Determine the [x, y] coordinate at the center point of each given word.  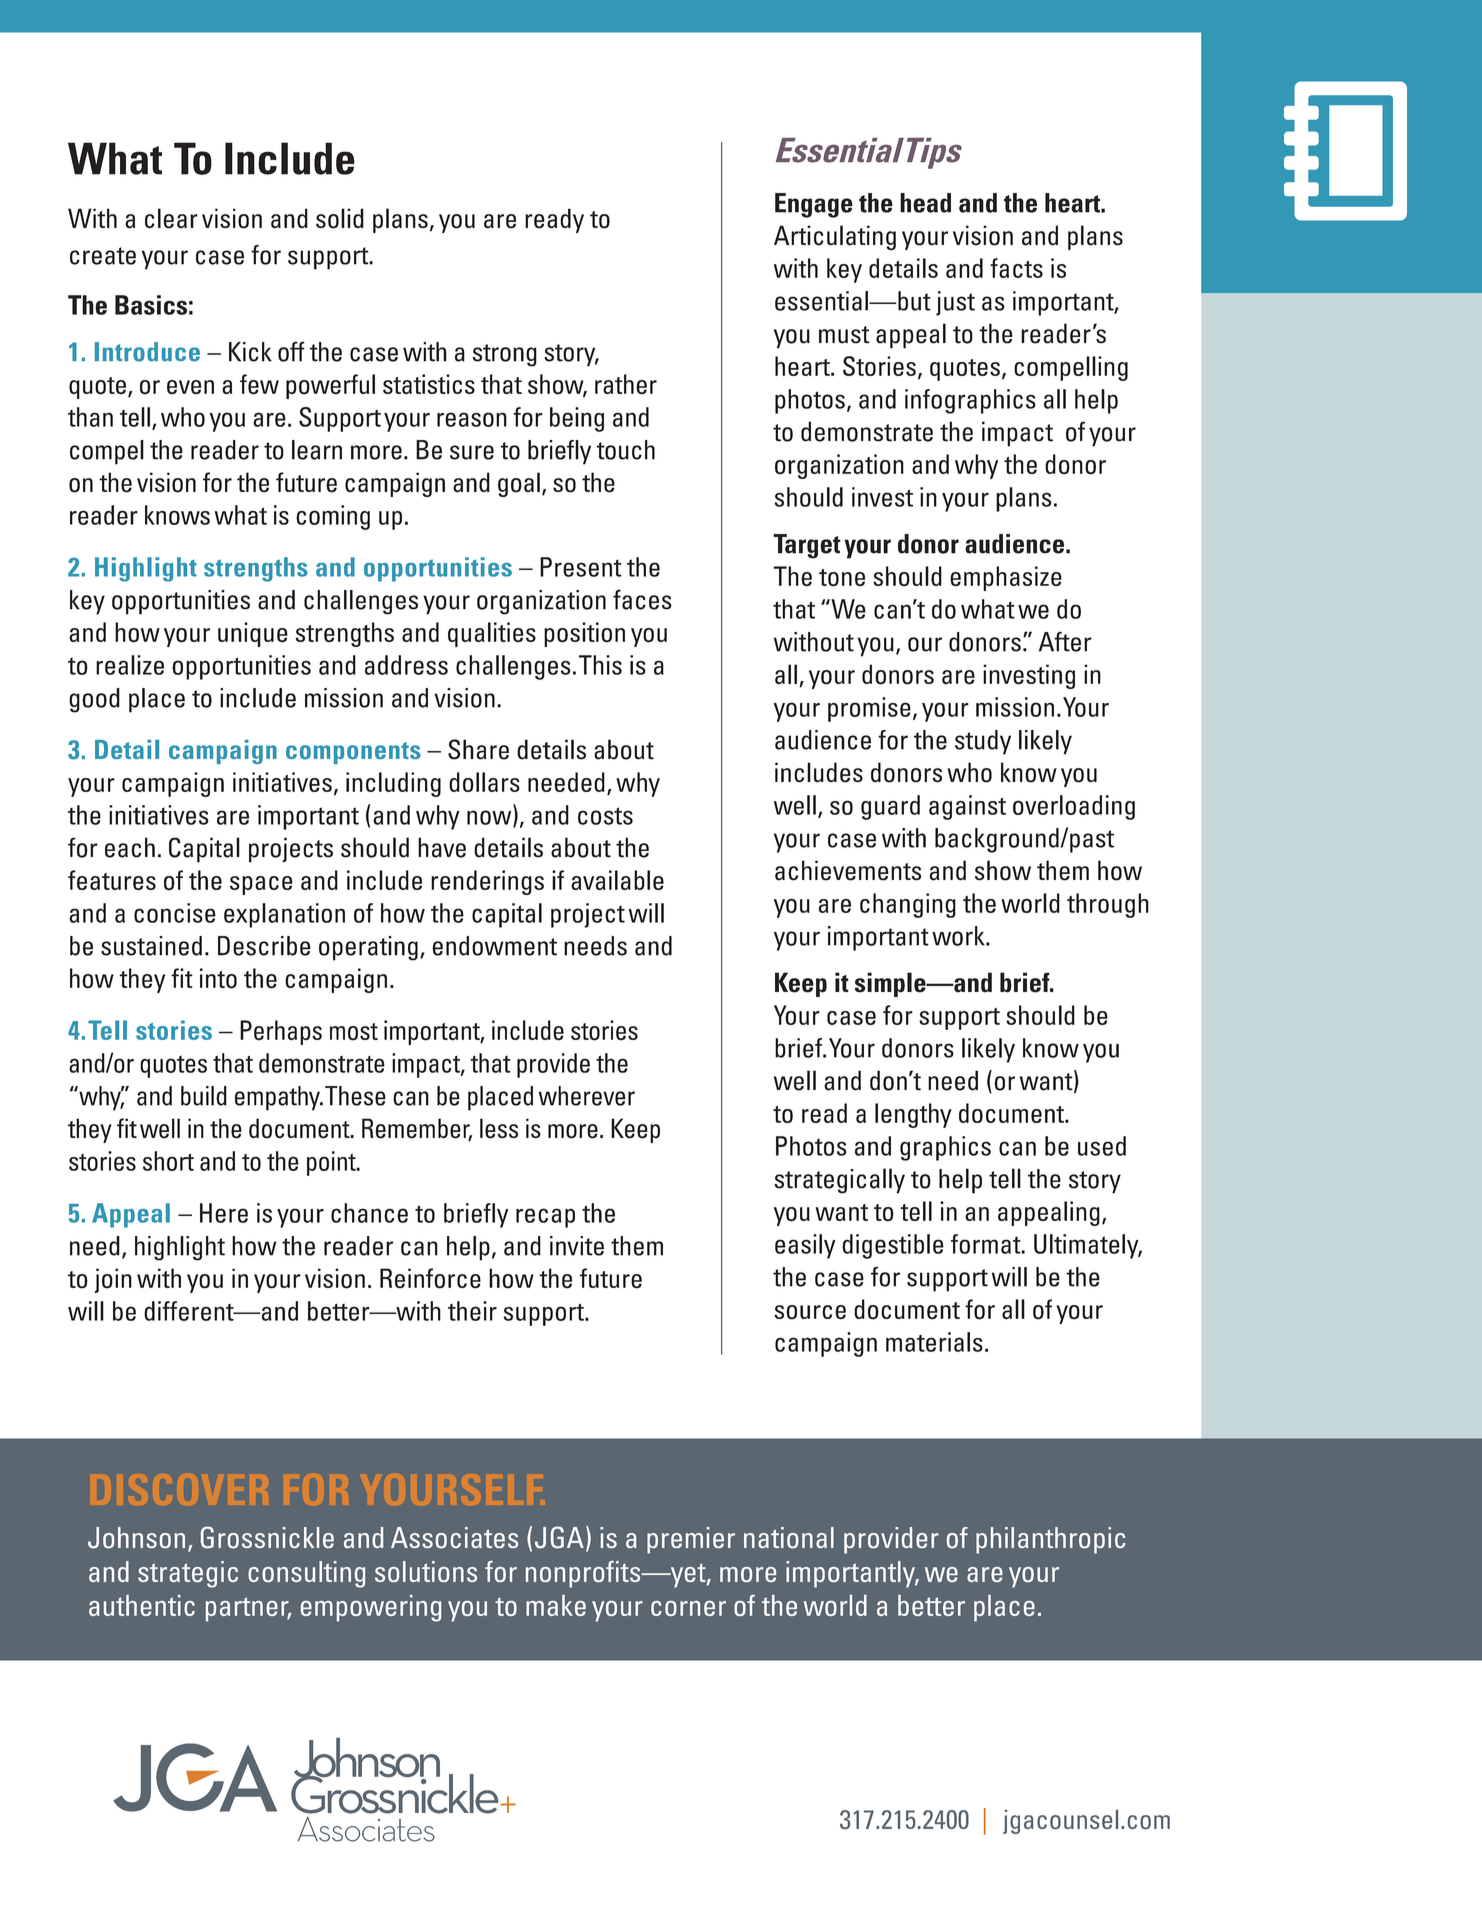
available [617, 880]
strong [504, 355]
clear [171, 218]
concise [175, 913]
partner [248, 1609]
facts [1016, 268]
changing [908, 905]
